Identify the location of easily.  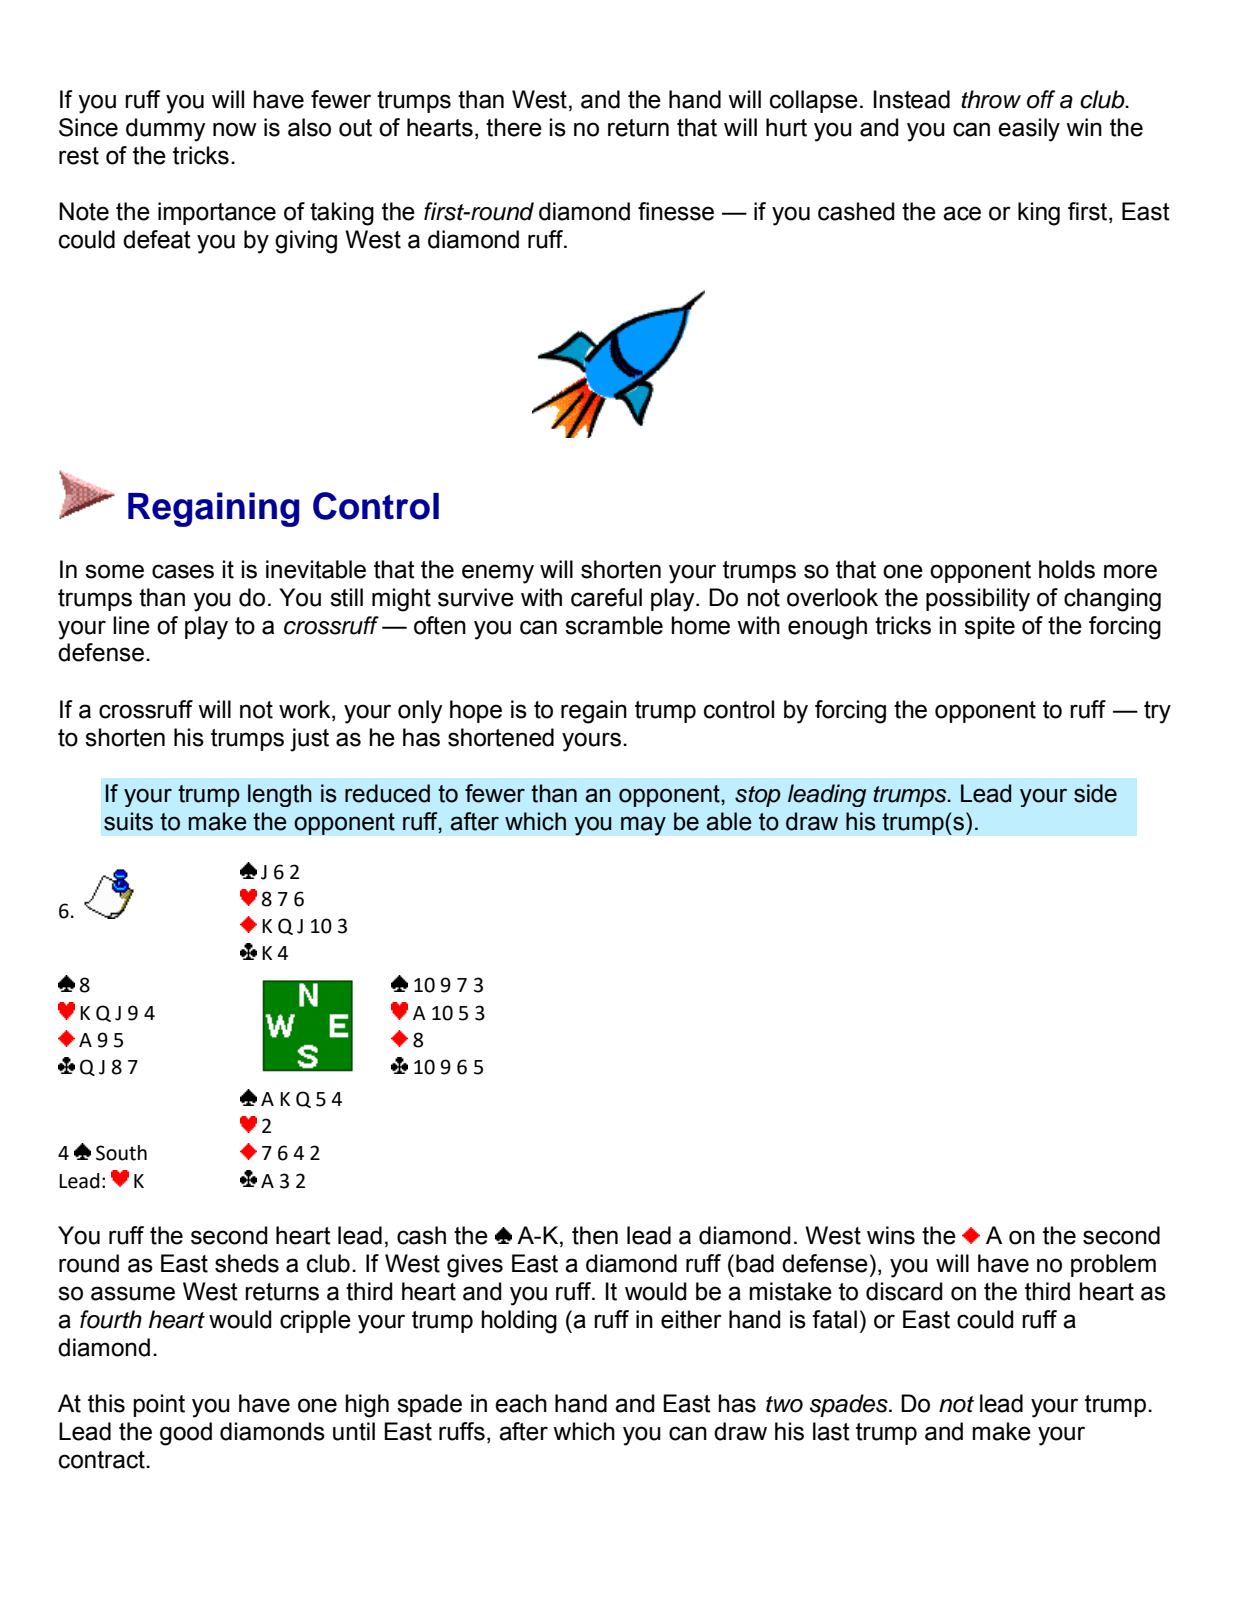
(1029, 130).
